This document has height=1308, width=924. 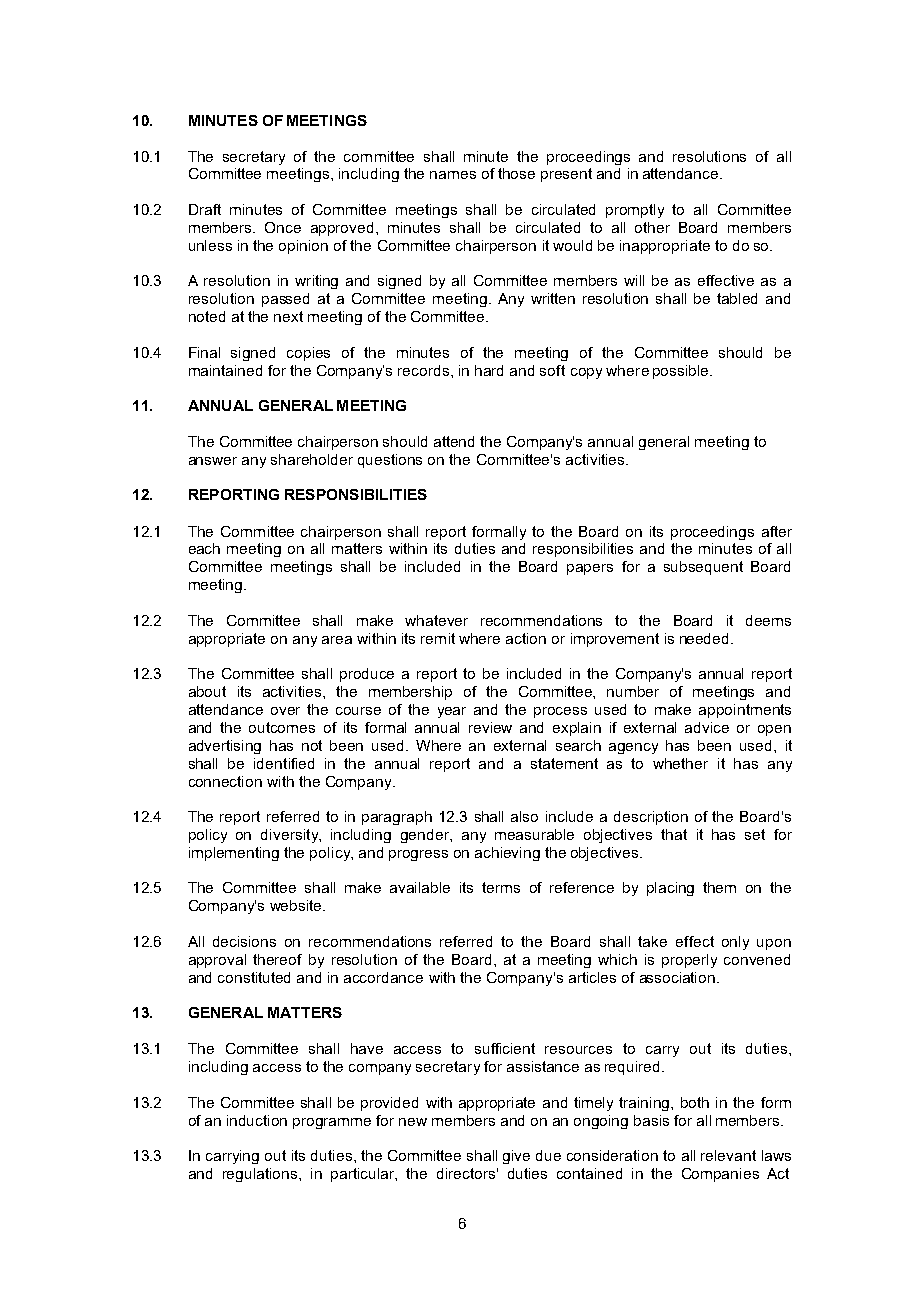 What do you see at coordinates (277, 959) in the document?
I see `thereof` at bounding box center [277, 959].
